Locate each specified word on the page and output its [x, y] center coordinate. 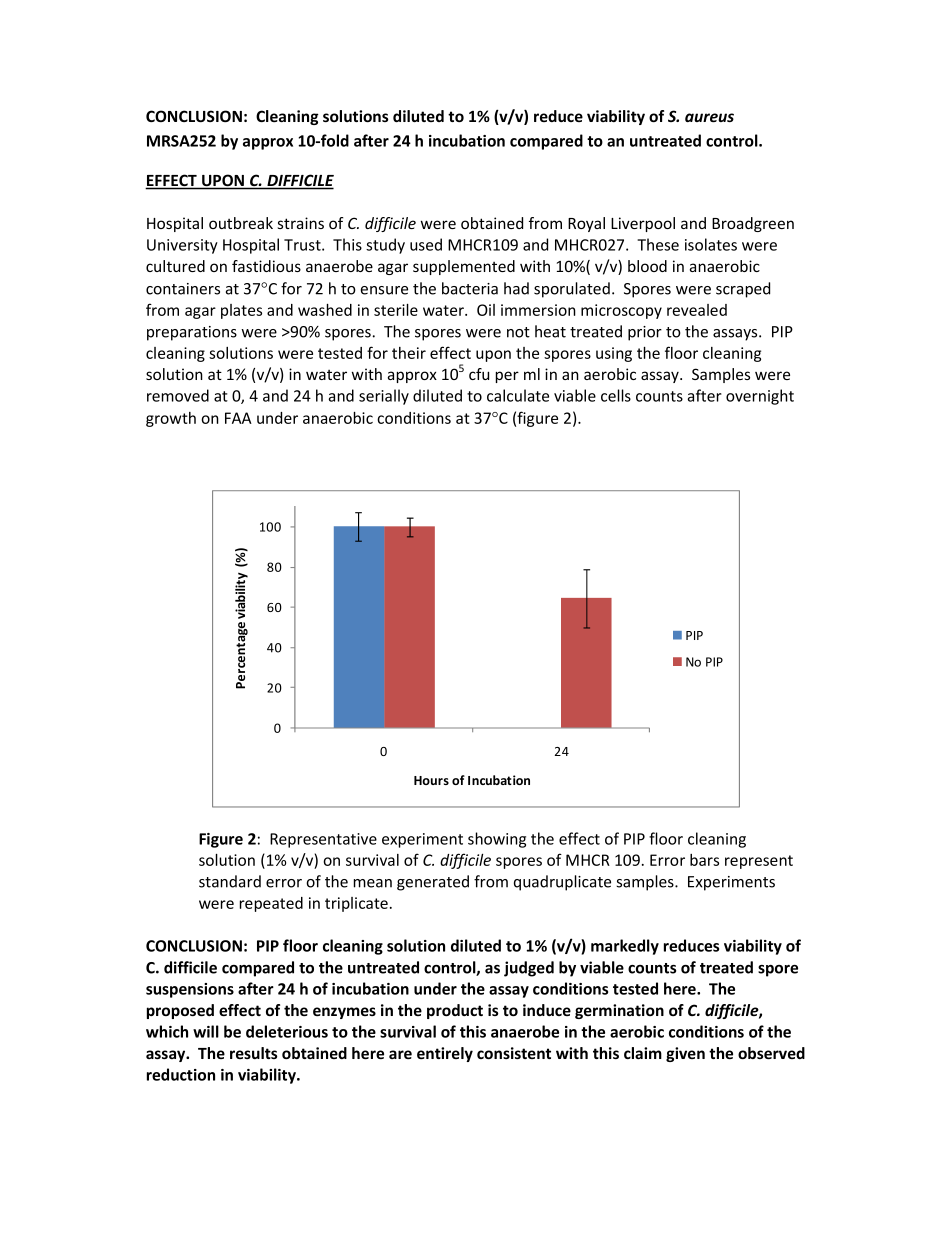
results [254, 1053]
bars [704, 860]
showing [497, 840]
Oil [486, 310]
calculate [518, 395]
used [426, 244]
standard [230, 881]
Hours [431, 780]
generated [433, 883]
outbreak [241, 223]
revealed [697, 310]
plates [241, 311]
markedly [625, 947]
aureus [709, 117]
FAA [238, 418]
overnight [760, 397]
